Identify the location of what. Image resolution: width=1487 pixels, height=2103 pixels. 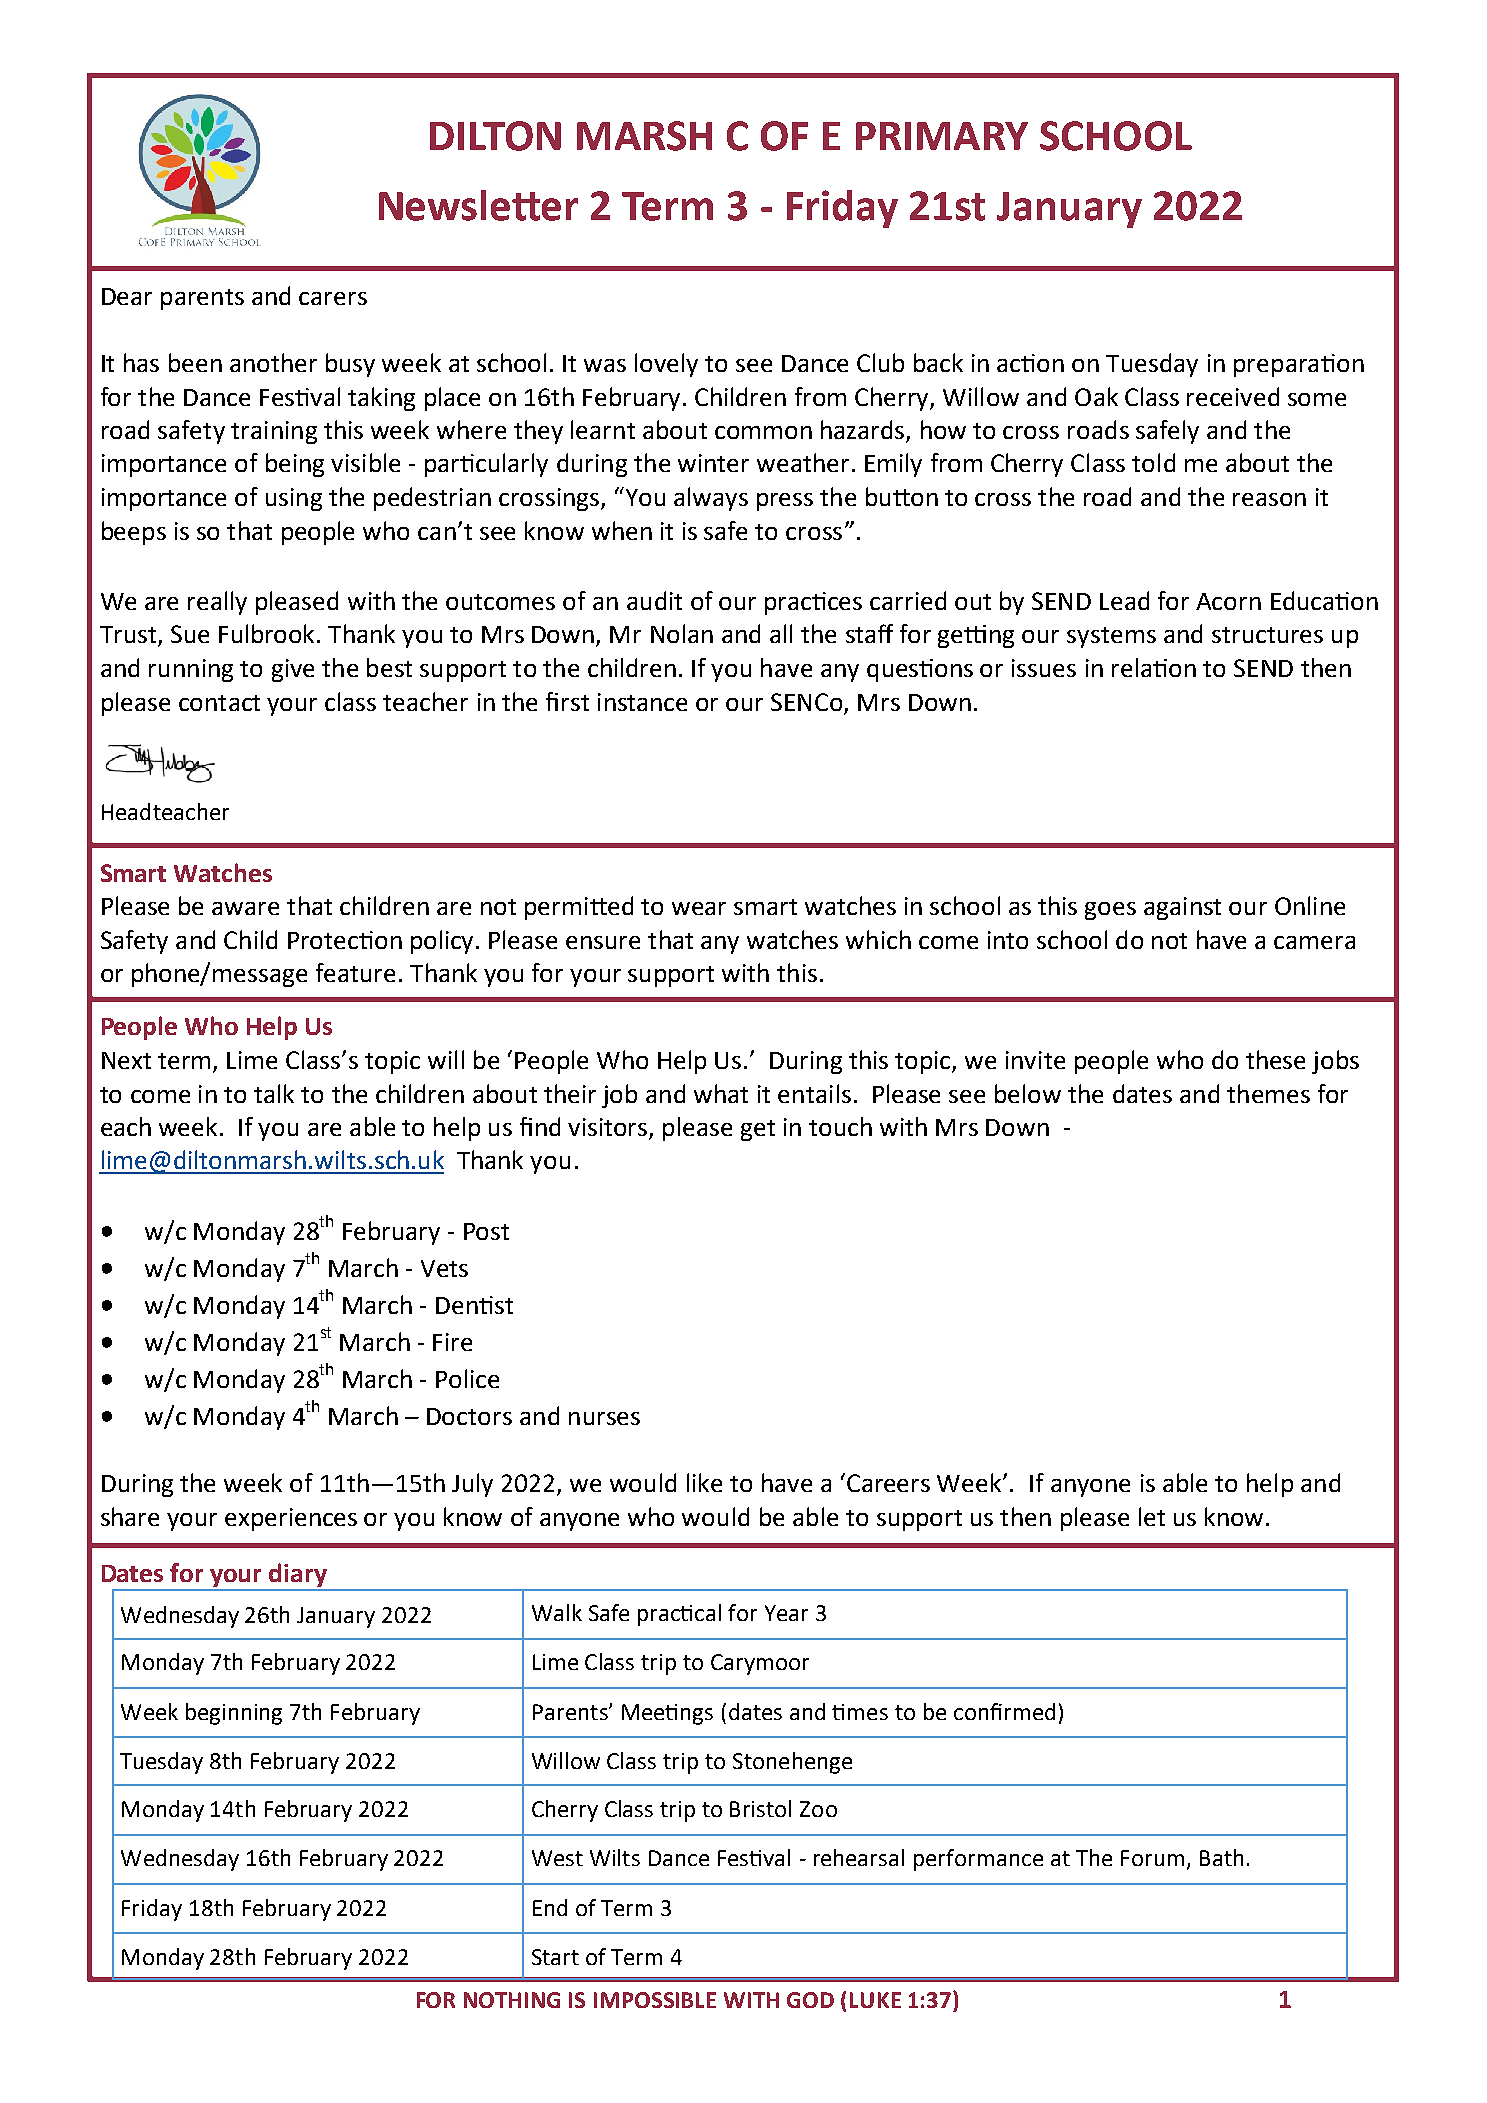
(721, 1093).
